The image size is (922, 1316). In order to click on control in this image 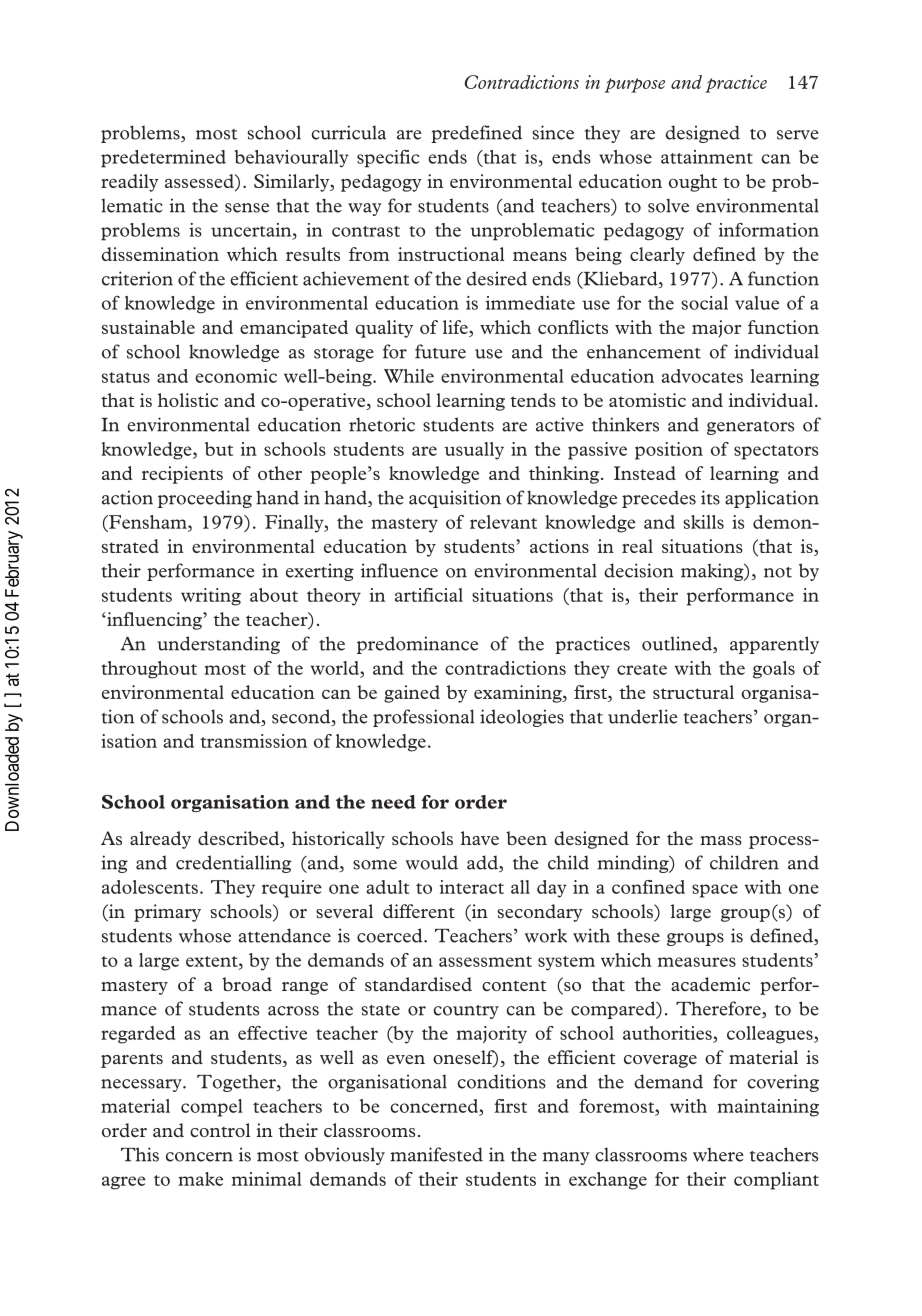, I will do `click(220, 1130)`.
